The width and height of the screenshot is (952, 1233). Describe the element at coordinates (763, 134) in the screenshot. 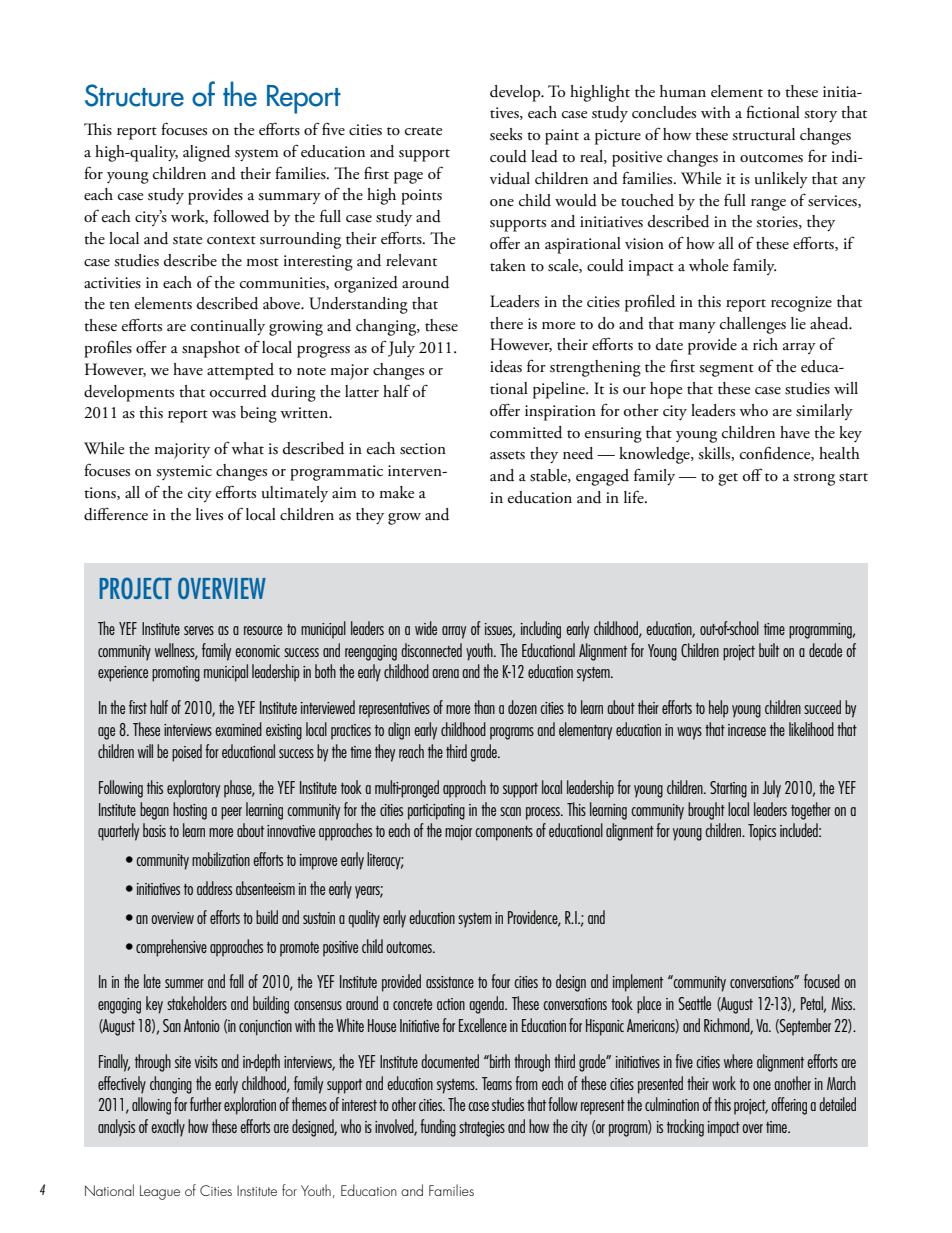

I see `structural` at that location.
